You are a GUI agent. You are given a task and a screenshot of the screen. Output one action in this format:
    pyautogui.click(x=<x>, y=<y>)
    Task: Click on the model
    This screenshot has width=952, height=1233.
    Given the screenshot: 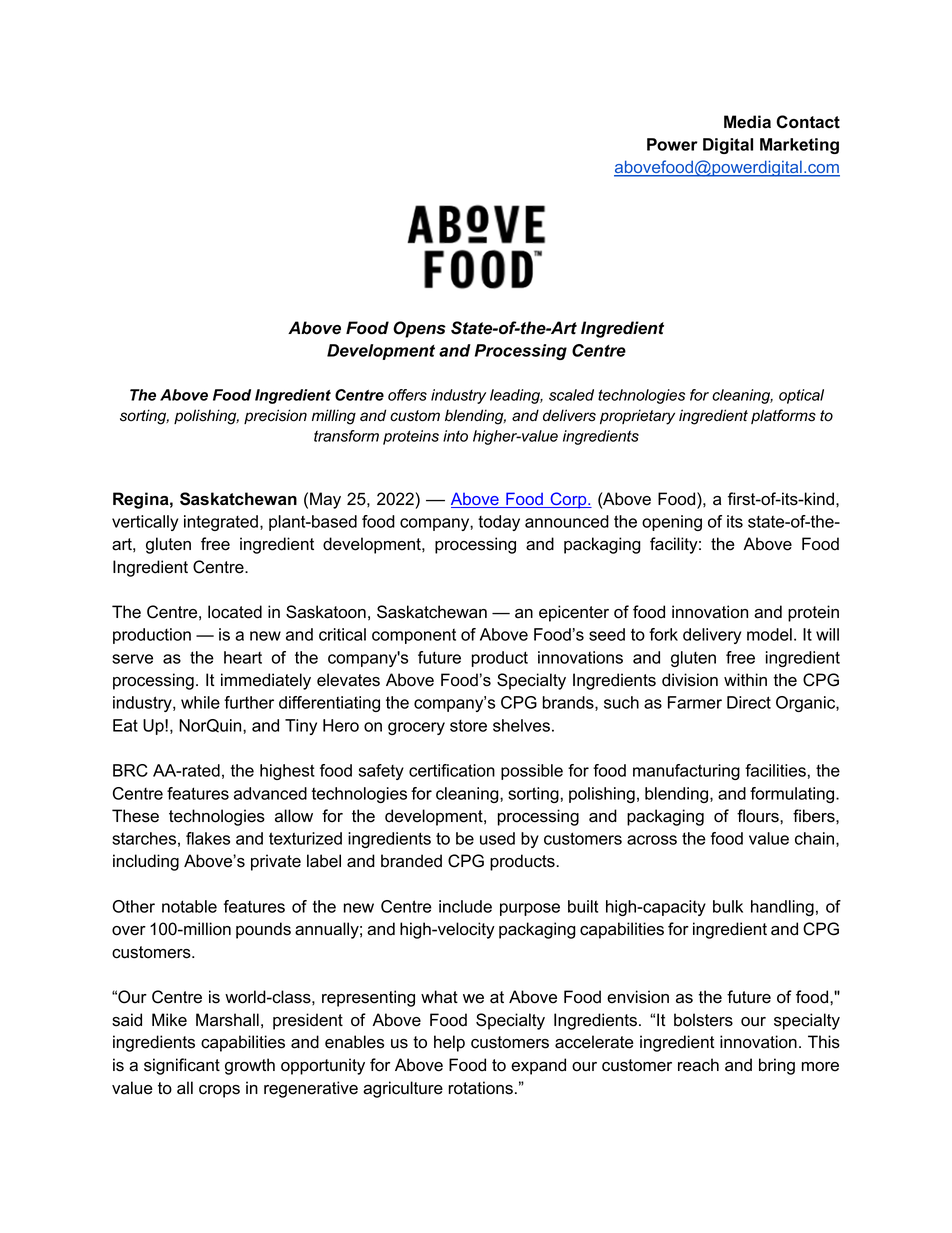 What is the action you would take?
    pyautogui.click(x=769, y=634)
